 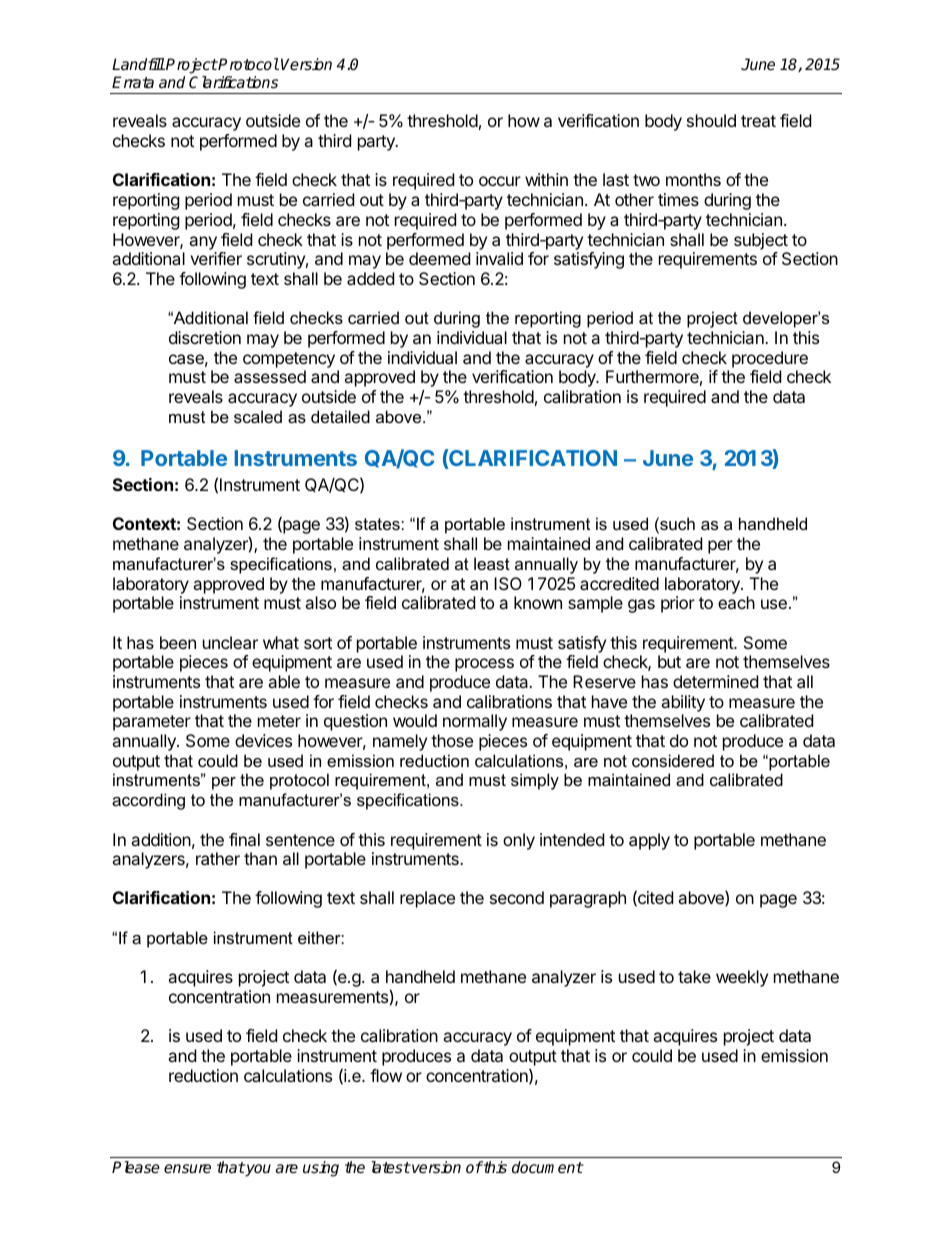 What do you see at coordinates (218, 858) in the document?
I see `rather` at bounding box center [218, 858].
